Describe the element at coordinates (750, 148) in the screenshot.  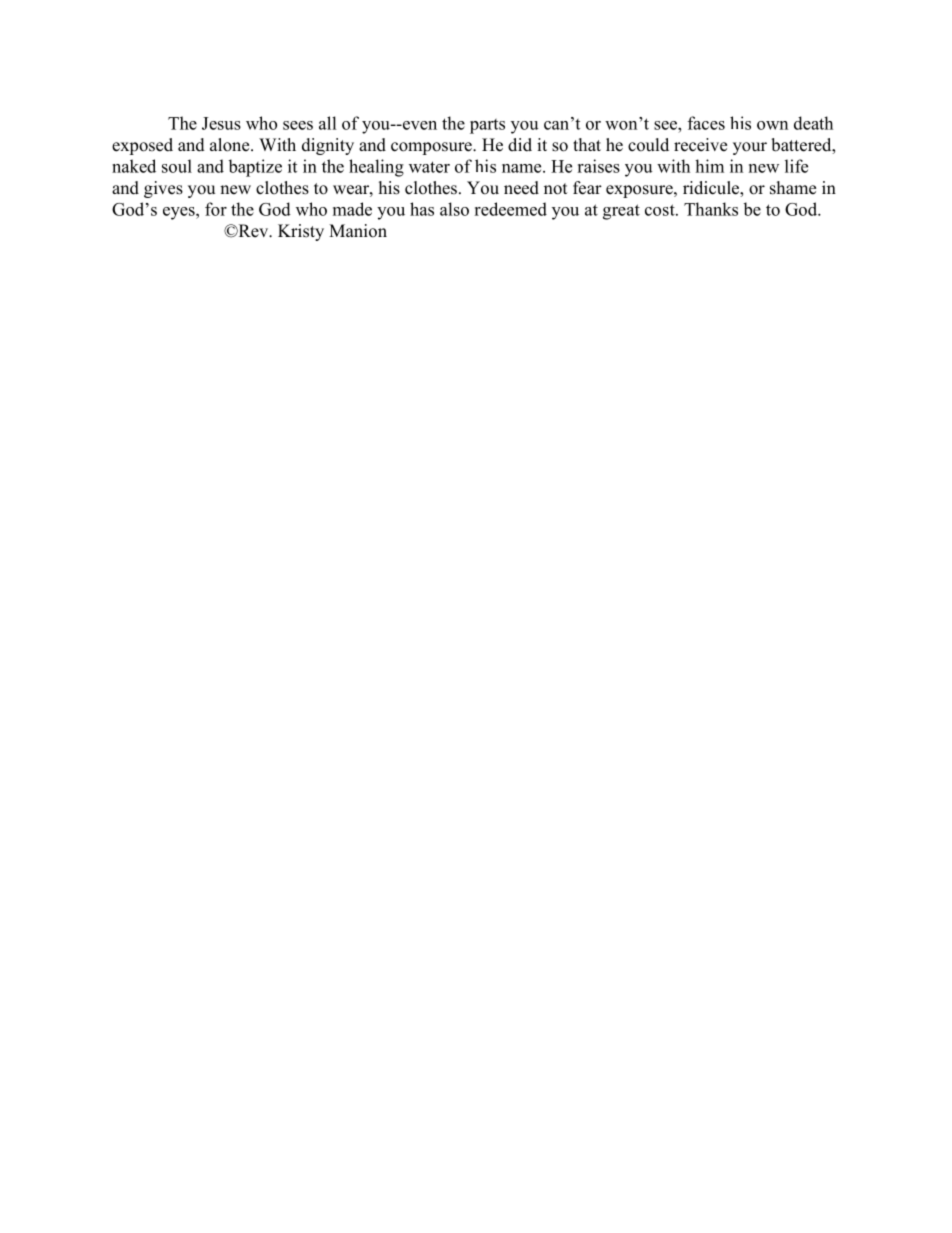
I see `your` at that location.
